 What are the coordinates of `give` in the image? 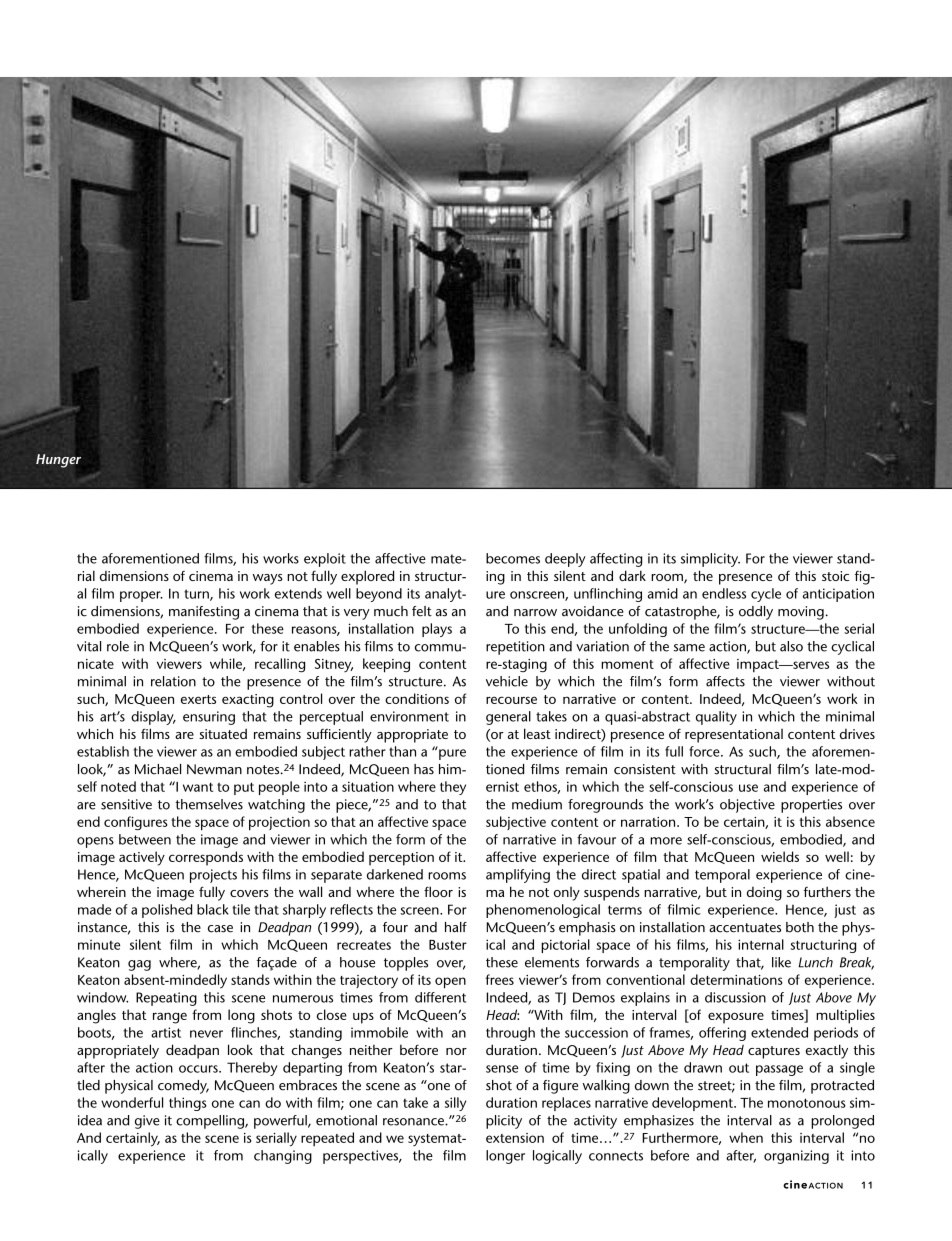 It's located at (147, 1122).
